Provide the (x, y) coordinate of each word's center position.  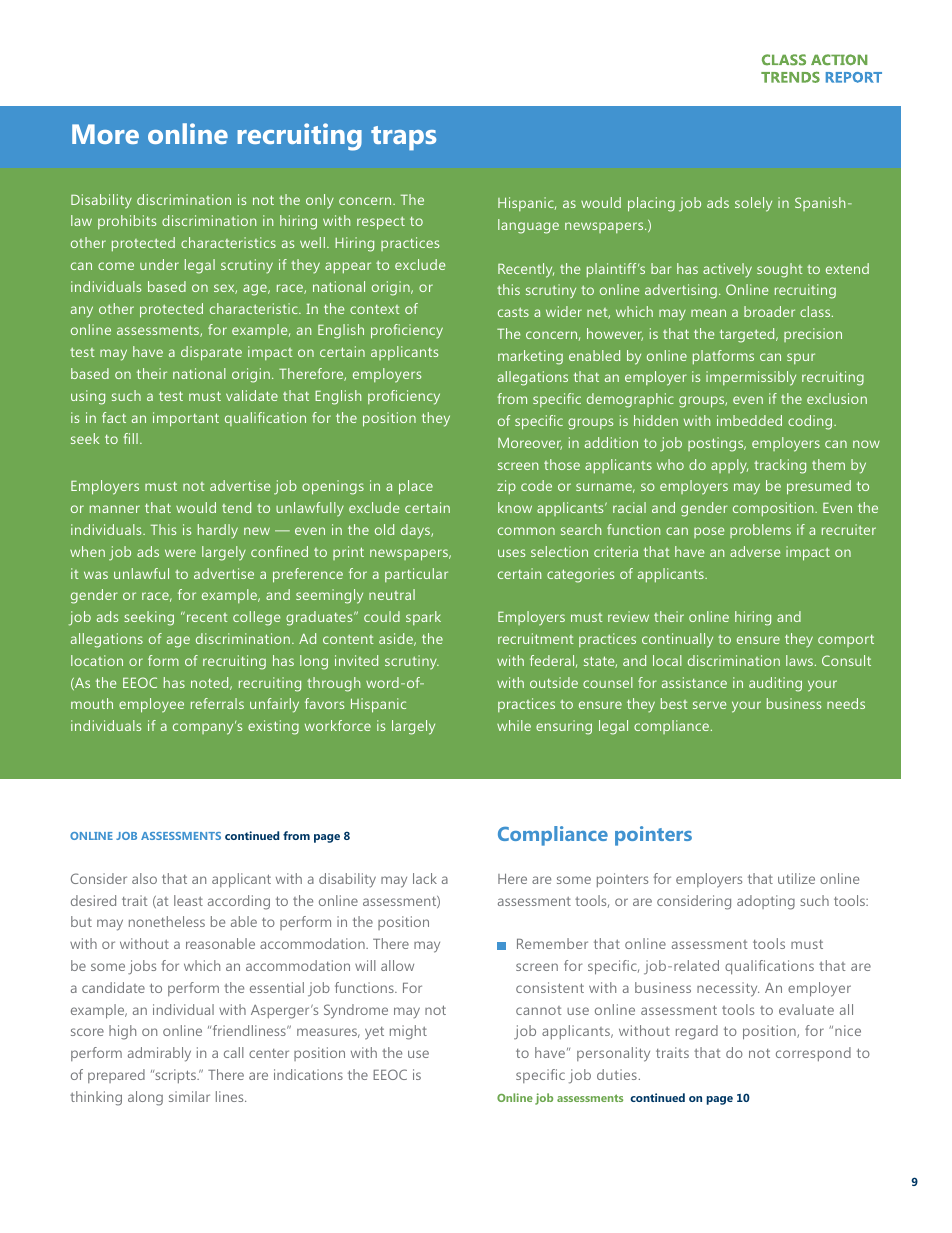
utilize (796, 878)
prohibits (127, 222)
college (256, 618)
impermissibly (751, 378)
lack (425, 878)
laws (801, 660)
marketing (530, 357)
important (186, 419)
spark (423, 618)
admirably (159, 1054)
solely (753, 204)
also (144, 878)
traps (403, 138)
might (408, 1032)
